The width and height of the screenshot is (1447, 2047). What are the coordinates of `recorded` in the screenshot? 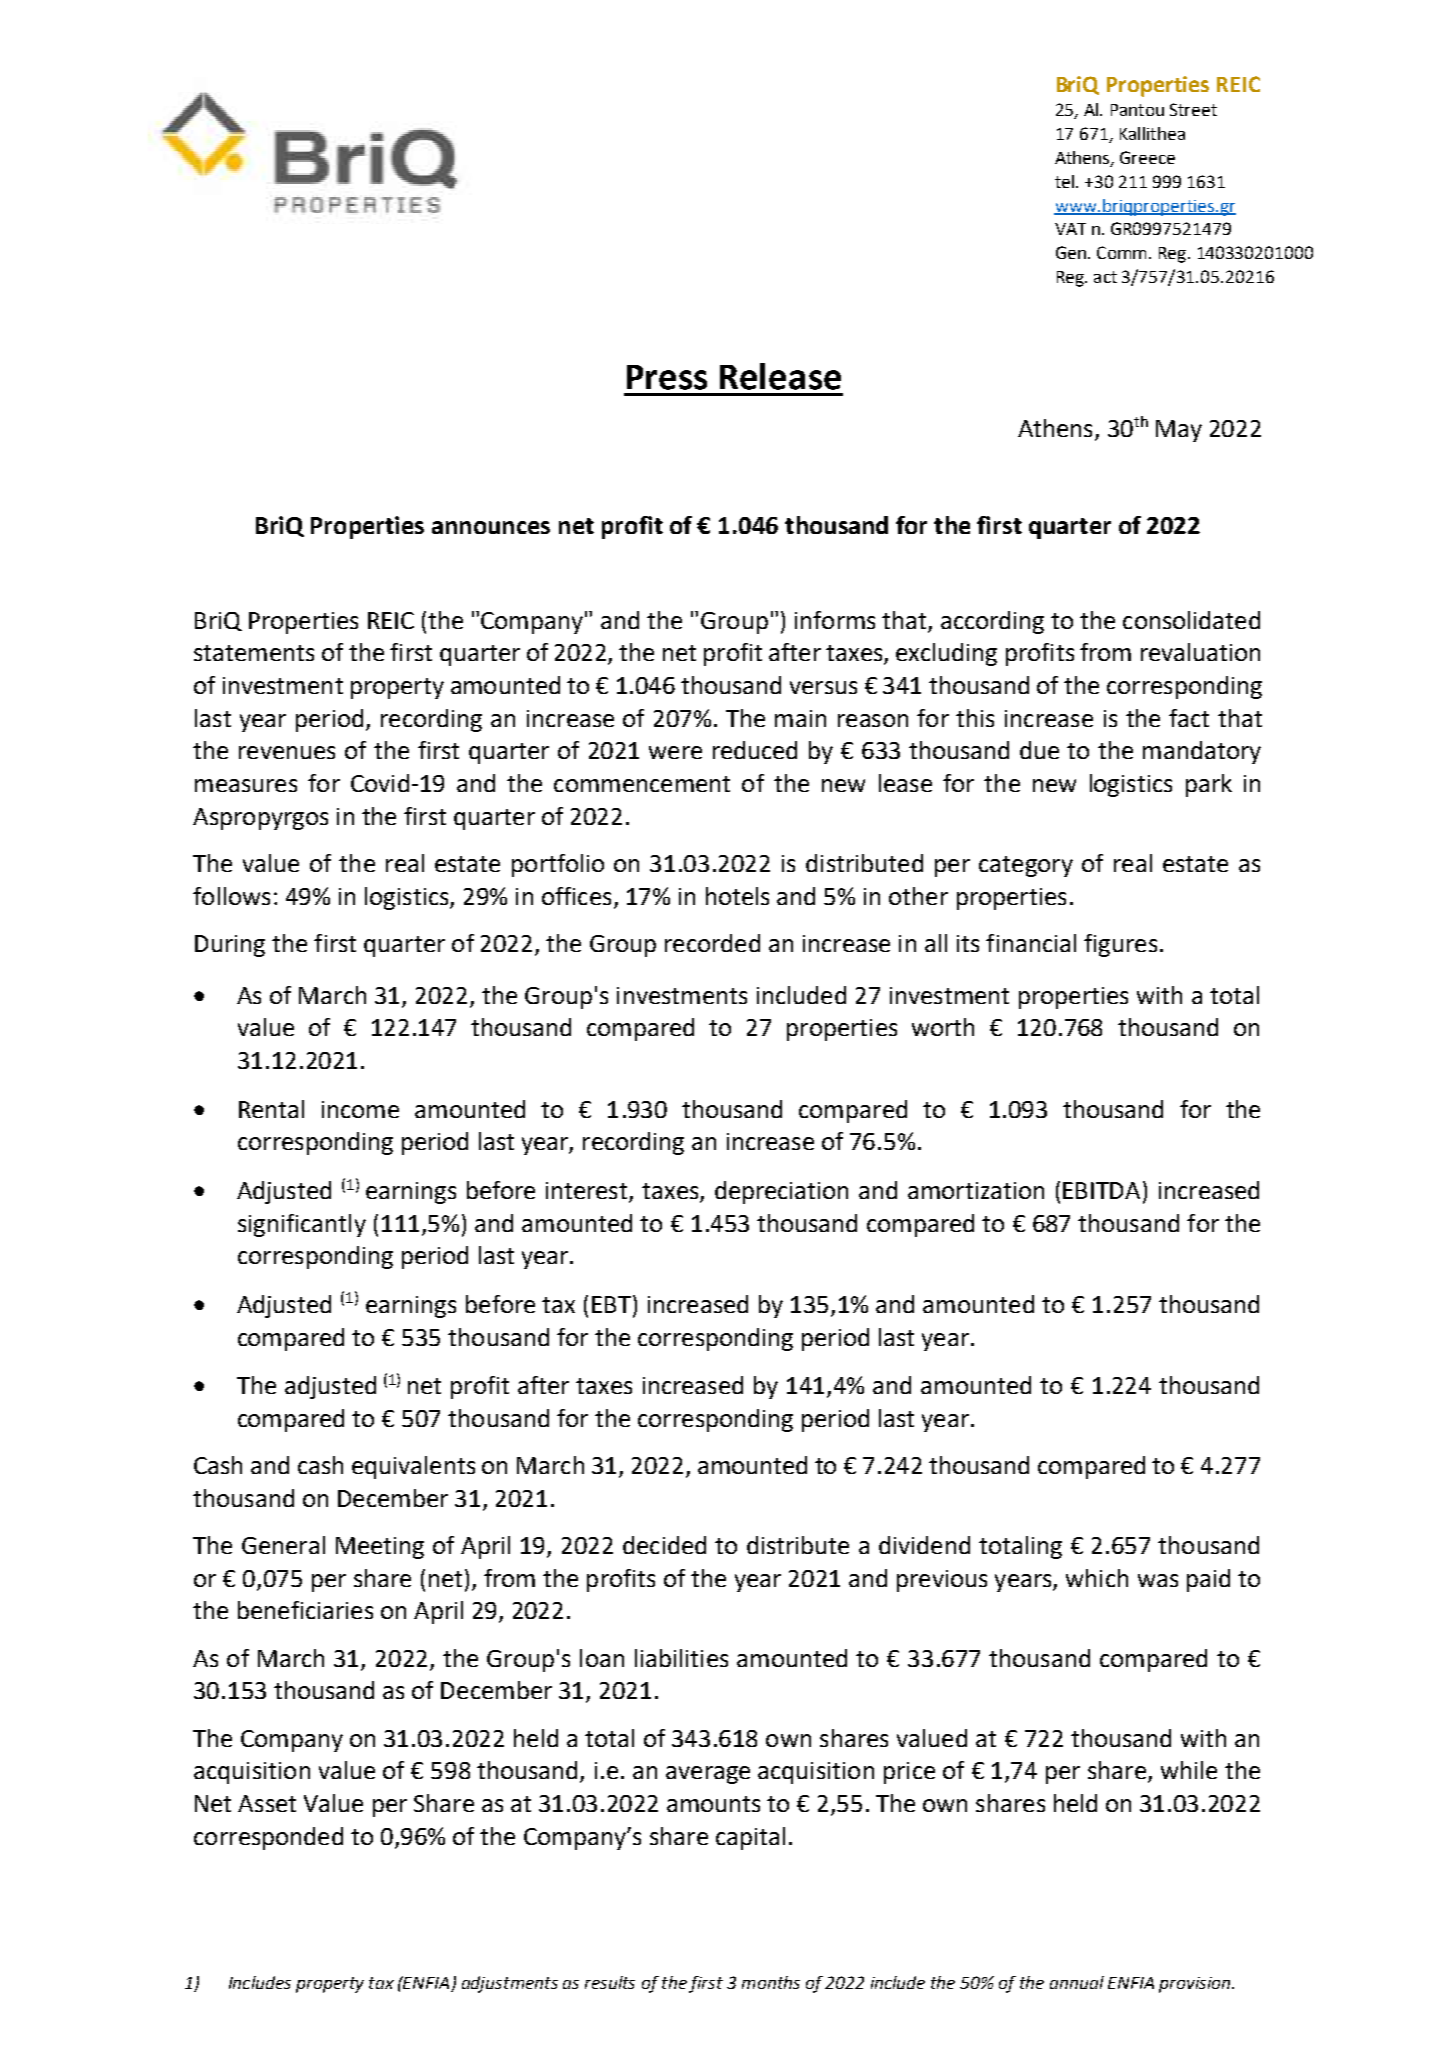 It's located at (712, 943).
